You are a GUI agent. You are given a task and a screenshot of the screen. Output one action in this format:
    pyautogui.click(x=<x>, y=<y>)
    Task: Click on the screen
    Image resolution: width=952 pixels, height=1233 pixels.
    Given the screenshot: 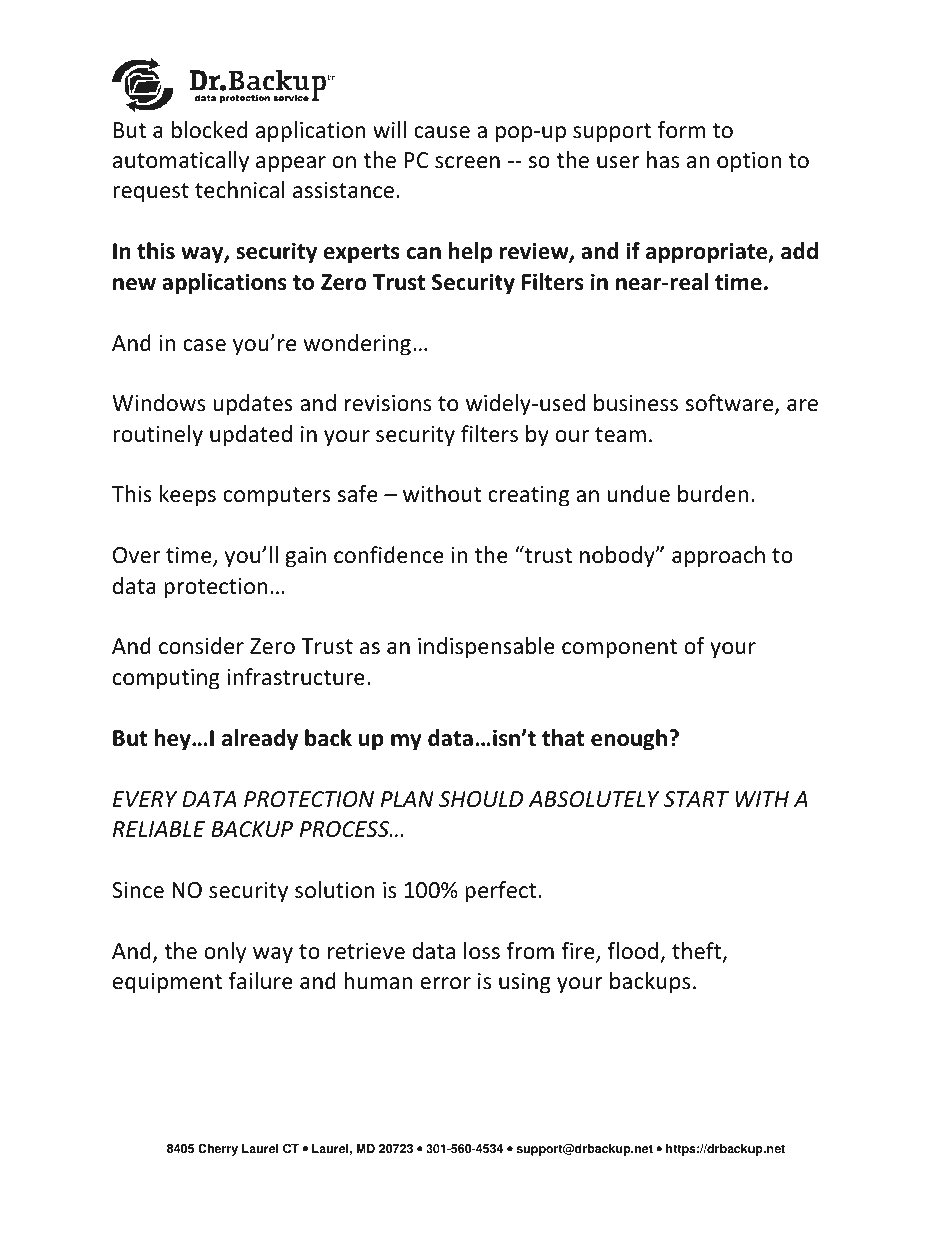 What is the action you would take?
    pyautogui.click(x=467, y=162)
